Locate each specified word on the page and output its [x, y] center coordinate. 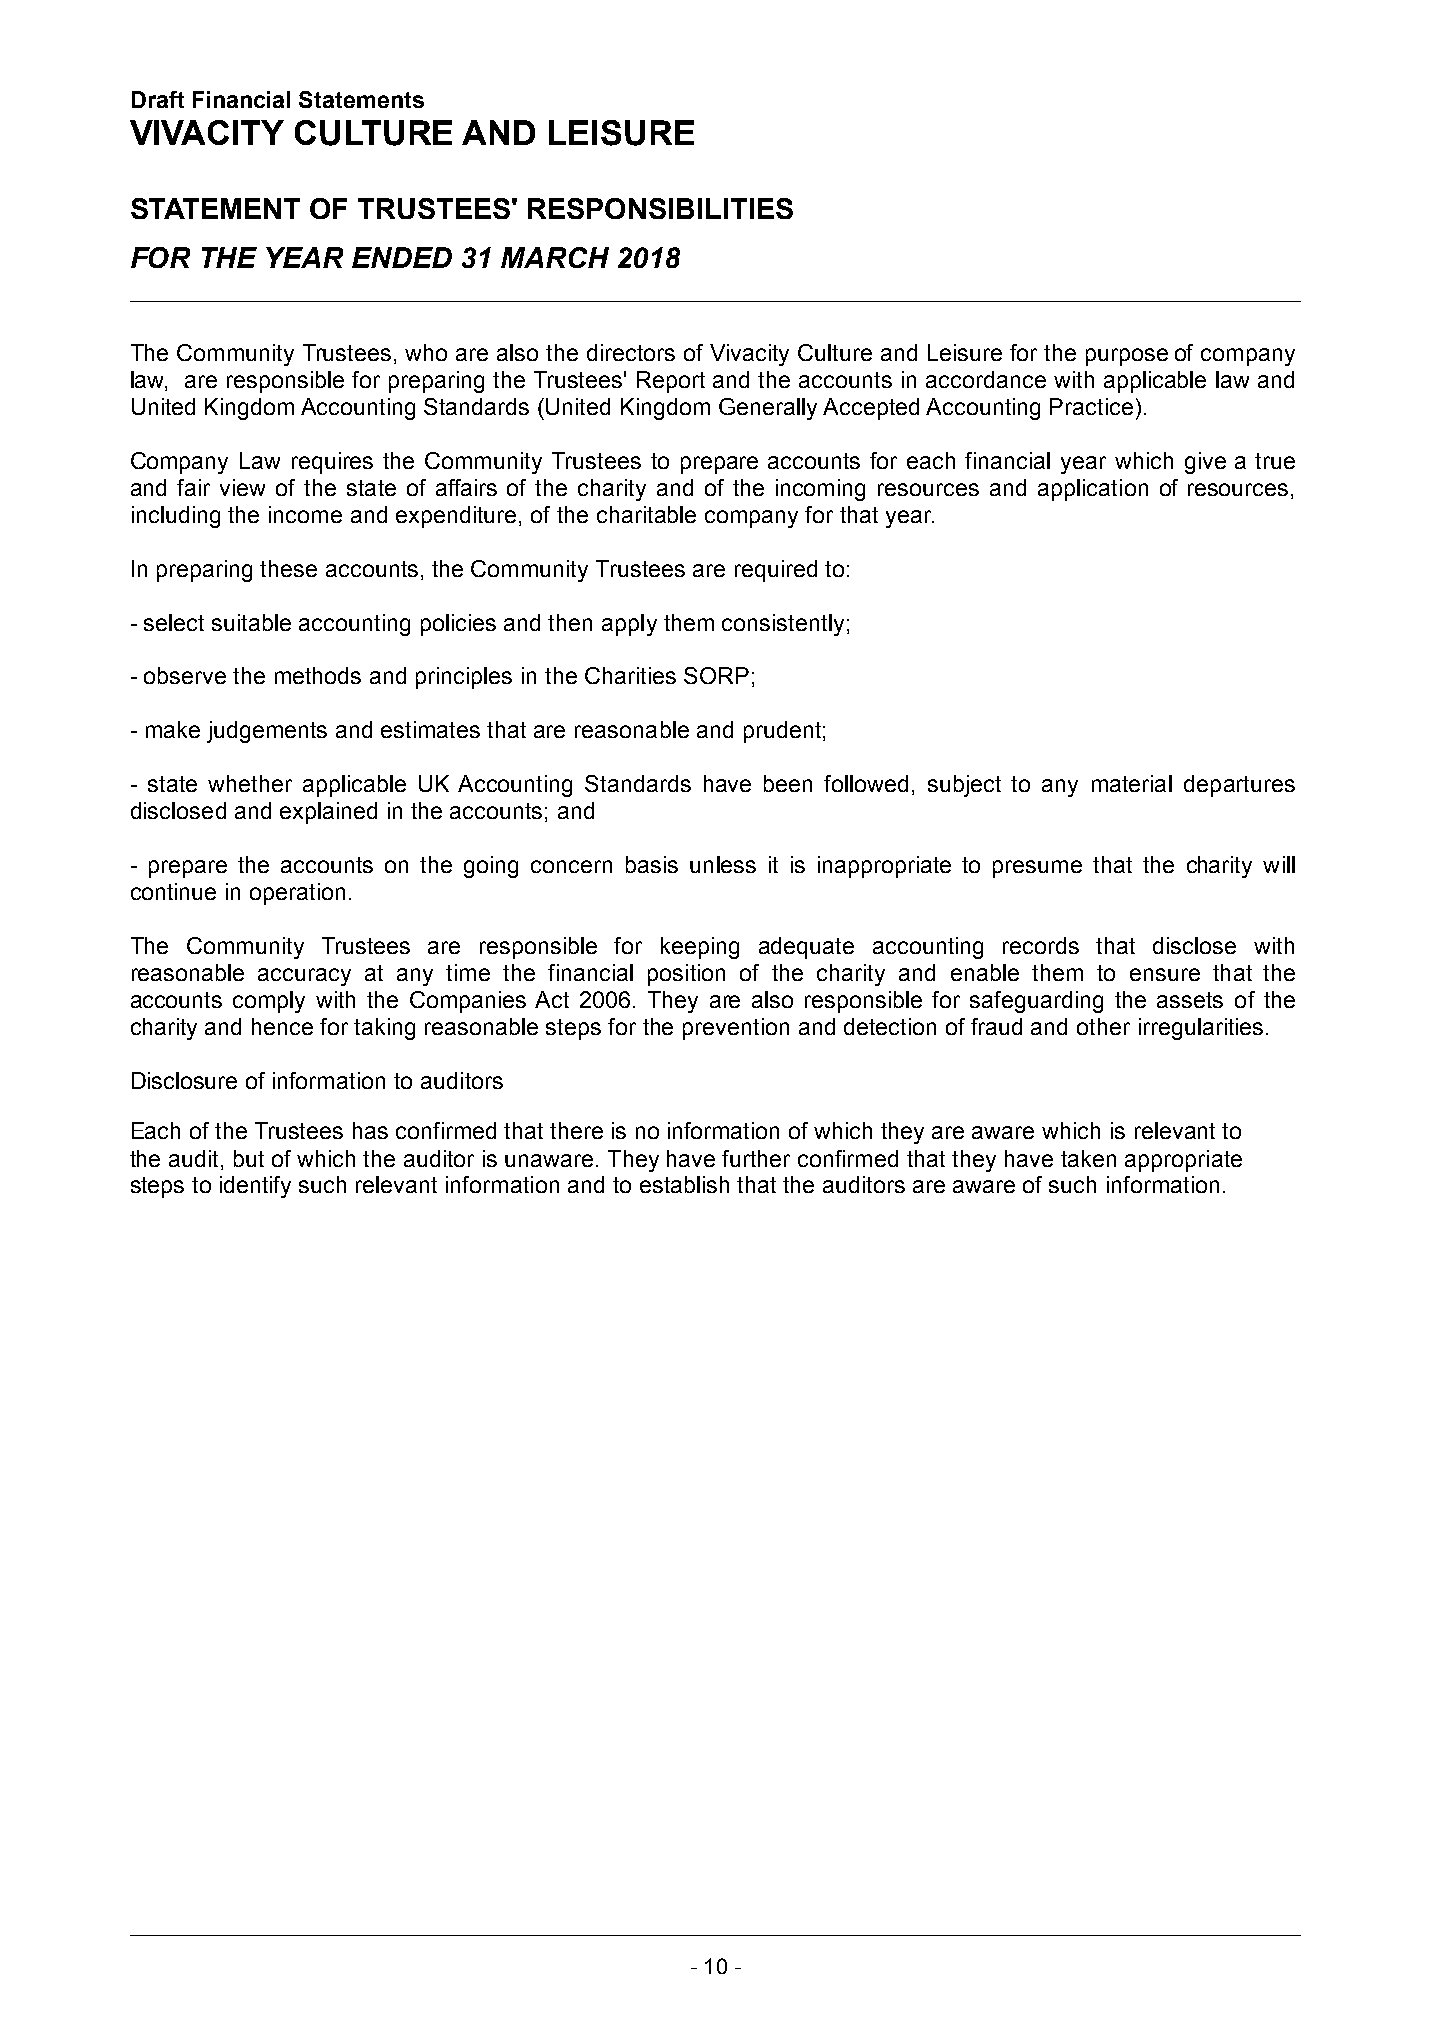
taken [1088, 1158]
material [1132, 783]
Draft [158, 99]
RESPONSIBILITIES [660, 208]
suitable [251, 622]
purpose [1127, 357]
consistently [783, 625]
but [249, 1158]
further [756, 1158]
